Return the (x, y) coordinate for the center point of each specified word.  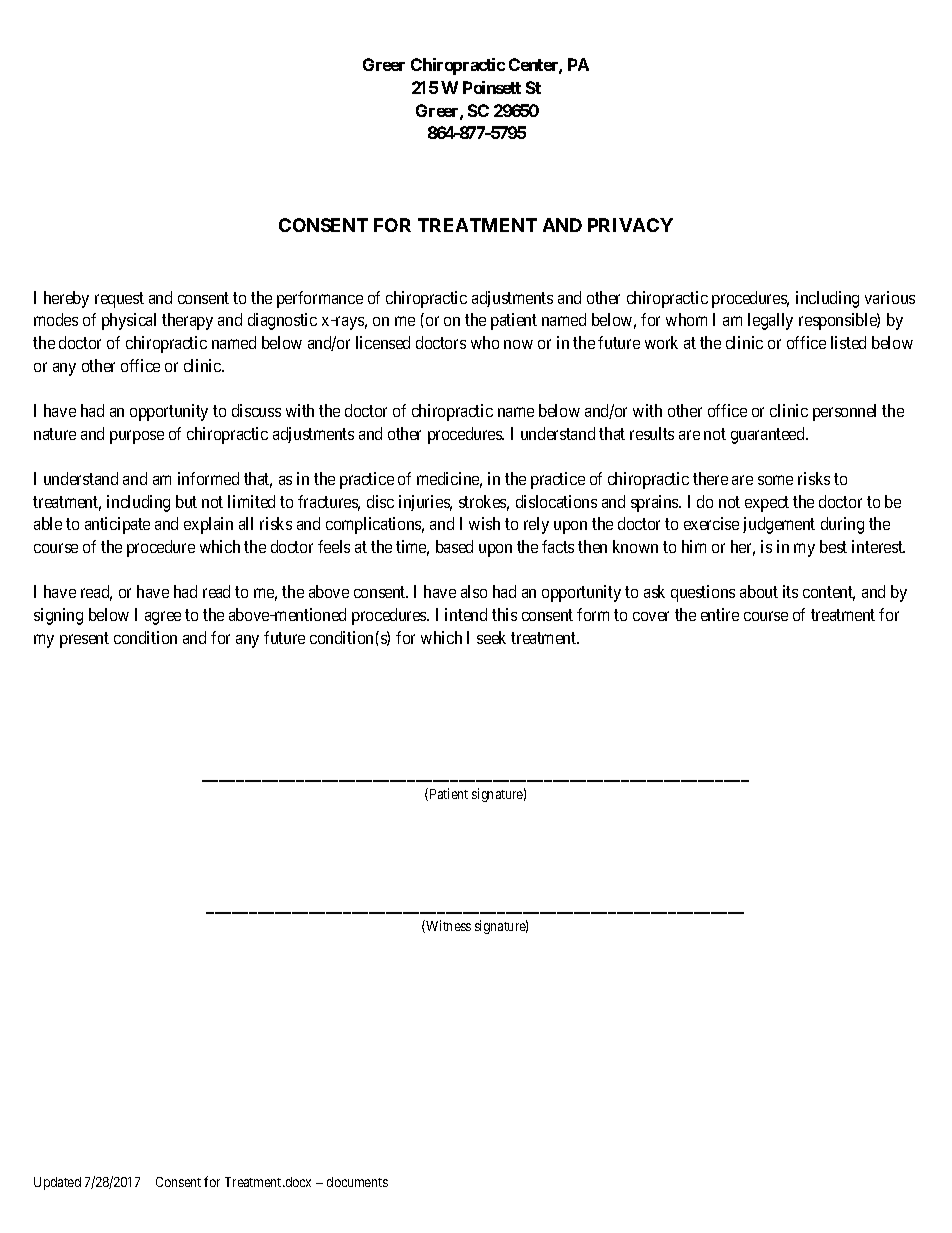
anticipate (117, 525)
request (119, 300)
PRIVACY (630, 225)
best (833, 546)
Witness (447, 926)
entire (720, 614)
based (454, 546)
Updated (57, 1183)
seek (491, 637)
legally (770, 321)
